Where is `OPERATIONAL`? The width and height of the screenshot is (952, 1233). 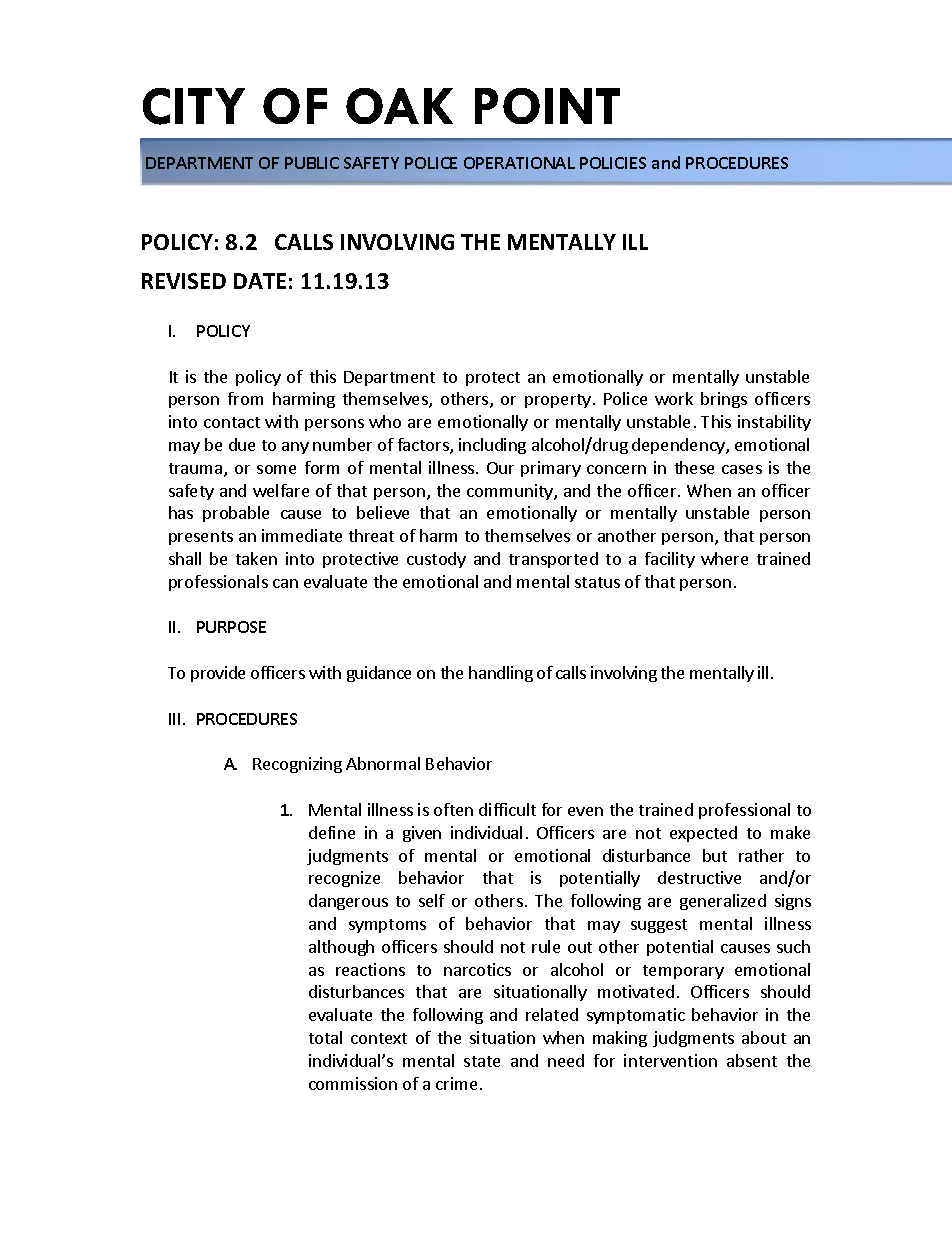
OPERATIONAL is located at coordinates (519, 163).
